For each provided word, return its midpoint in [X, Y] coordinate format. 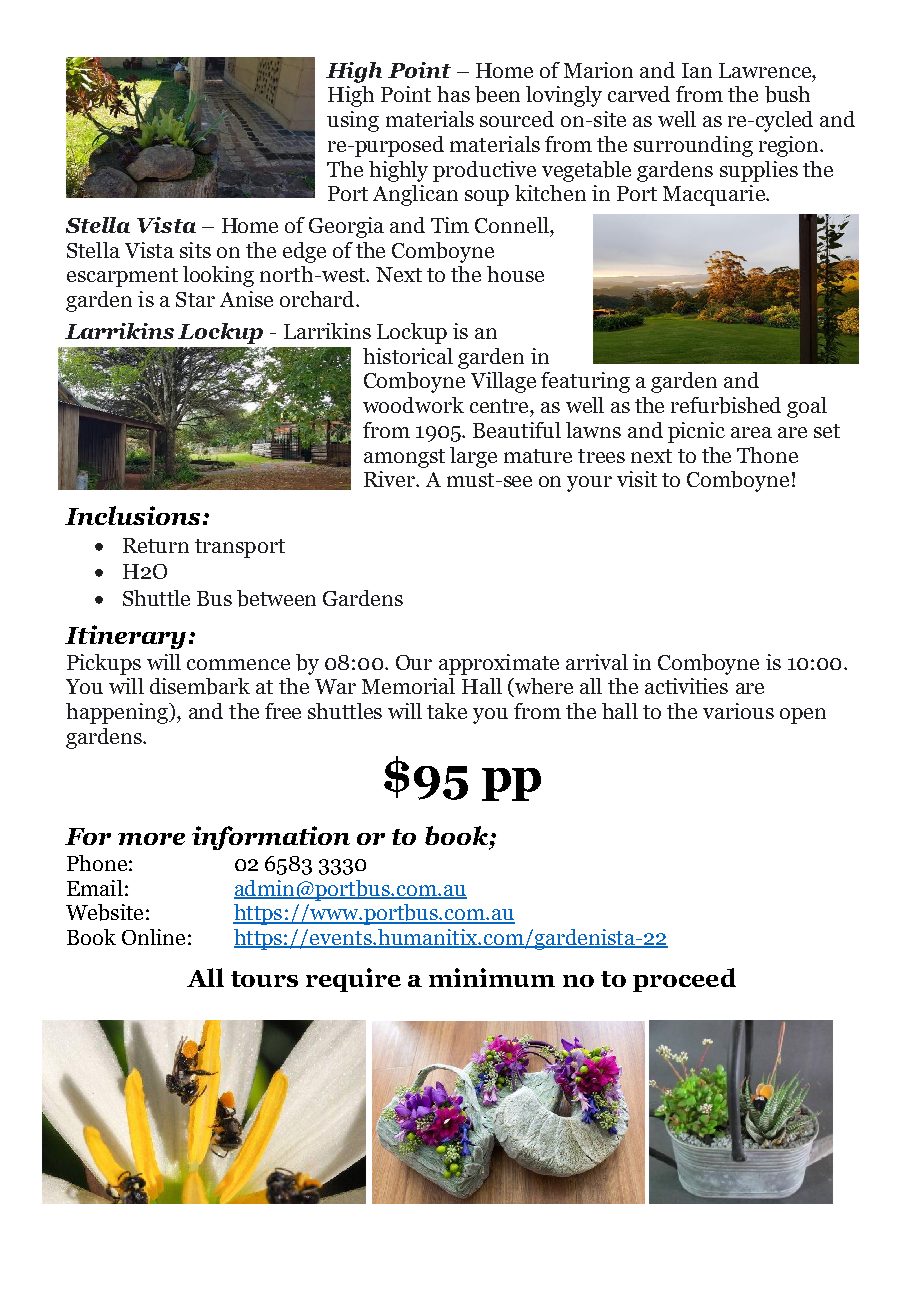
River [390, 479]
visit [637, 479]
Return [156, 545]
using [353, 121]
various [738, 711]
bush [787, 94]
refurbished [726, 405]
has [453, 94]
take [447, 711]
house [515, 274]
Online [153, 937]
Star [195, 299]
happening [118, 713]
